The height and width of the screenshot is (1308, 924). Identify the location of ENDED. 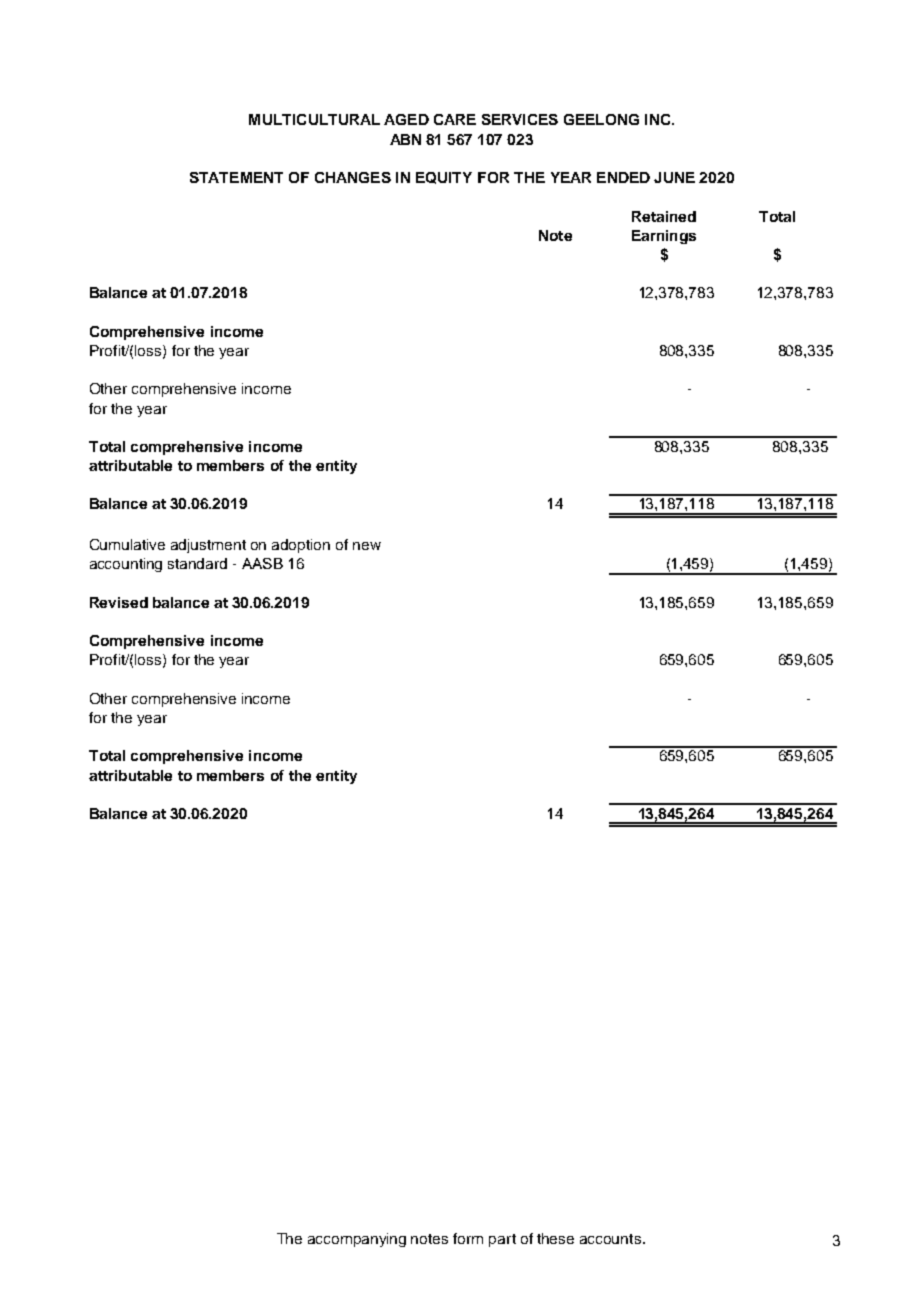
(623, 177).
